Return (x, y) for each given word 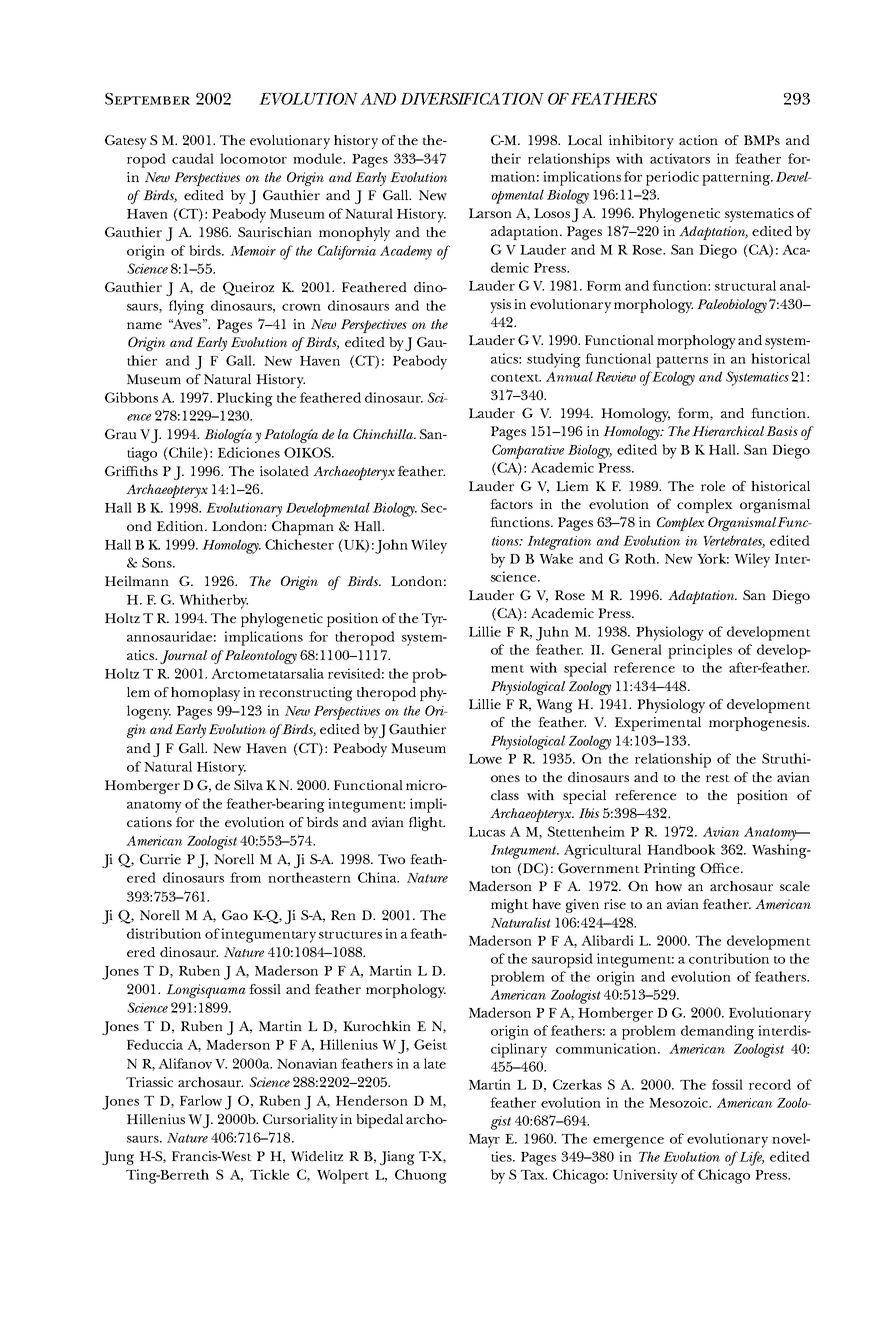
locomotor (253, 158)
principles (700, 651)
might (510, 906)
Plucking (245, 399)
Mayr (484, 1141)
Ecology (672, 378)
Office (721, 868)
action (698, 140)
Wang (554, 706)
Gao (235, 915)
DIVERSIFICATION (472, 99)
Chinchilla (384, 434)
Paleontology (260, 657)
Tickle (269, 1174)
